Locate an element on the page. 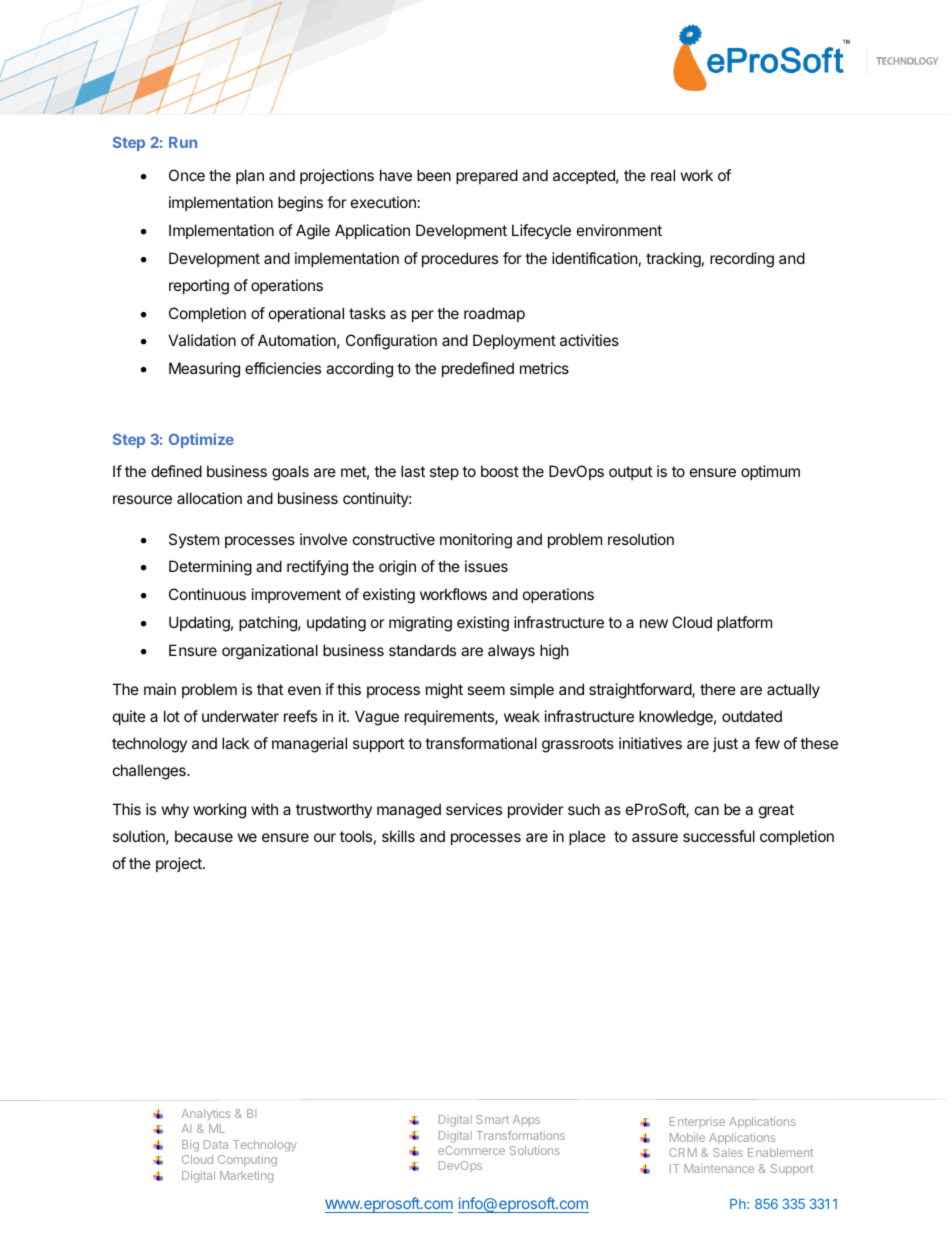  prepared is located at coordinates (487, 176).
